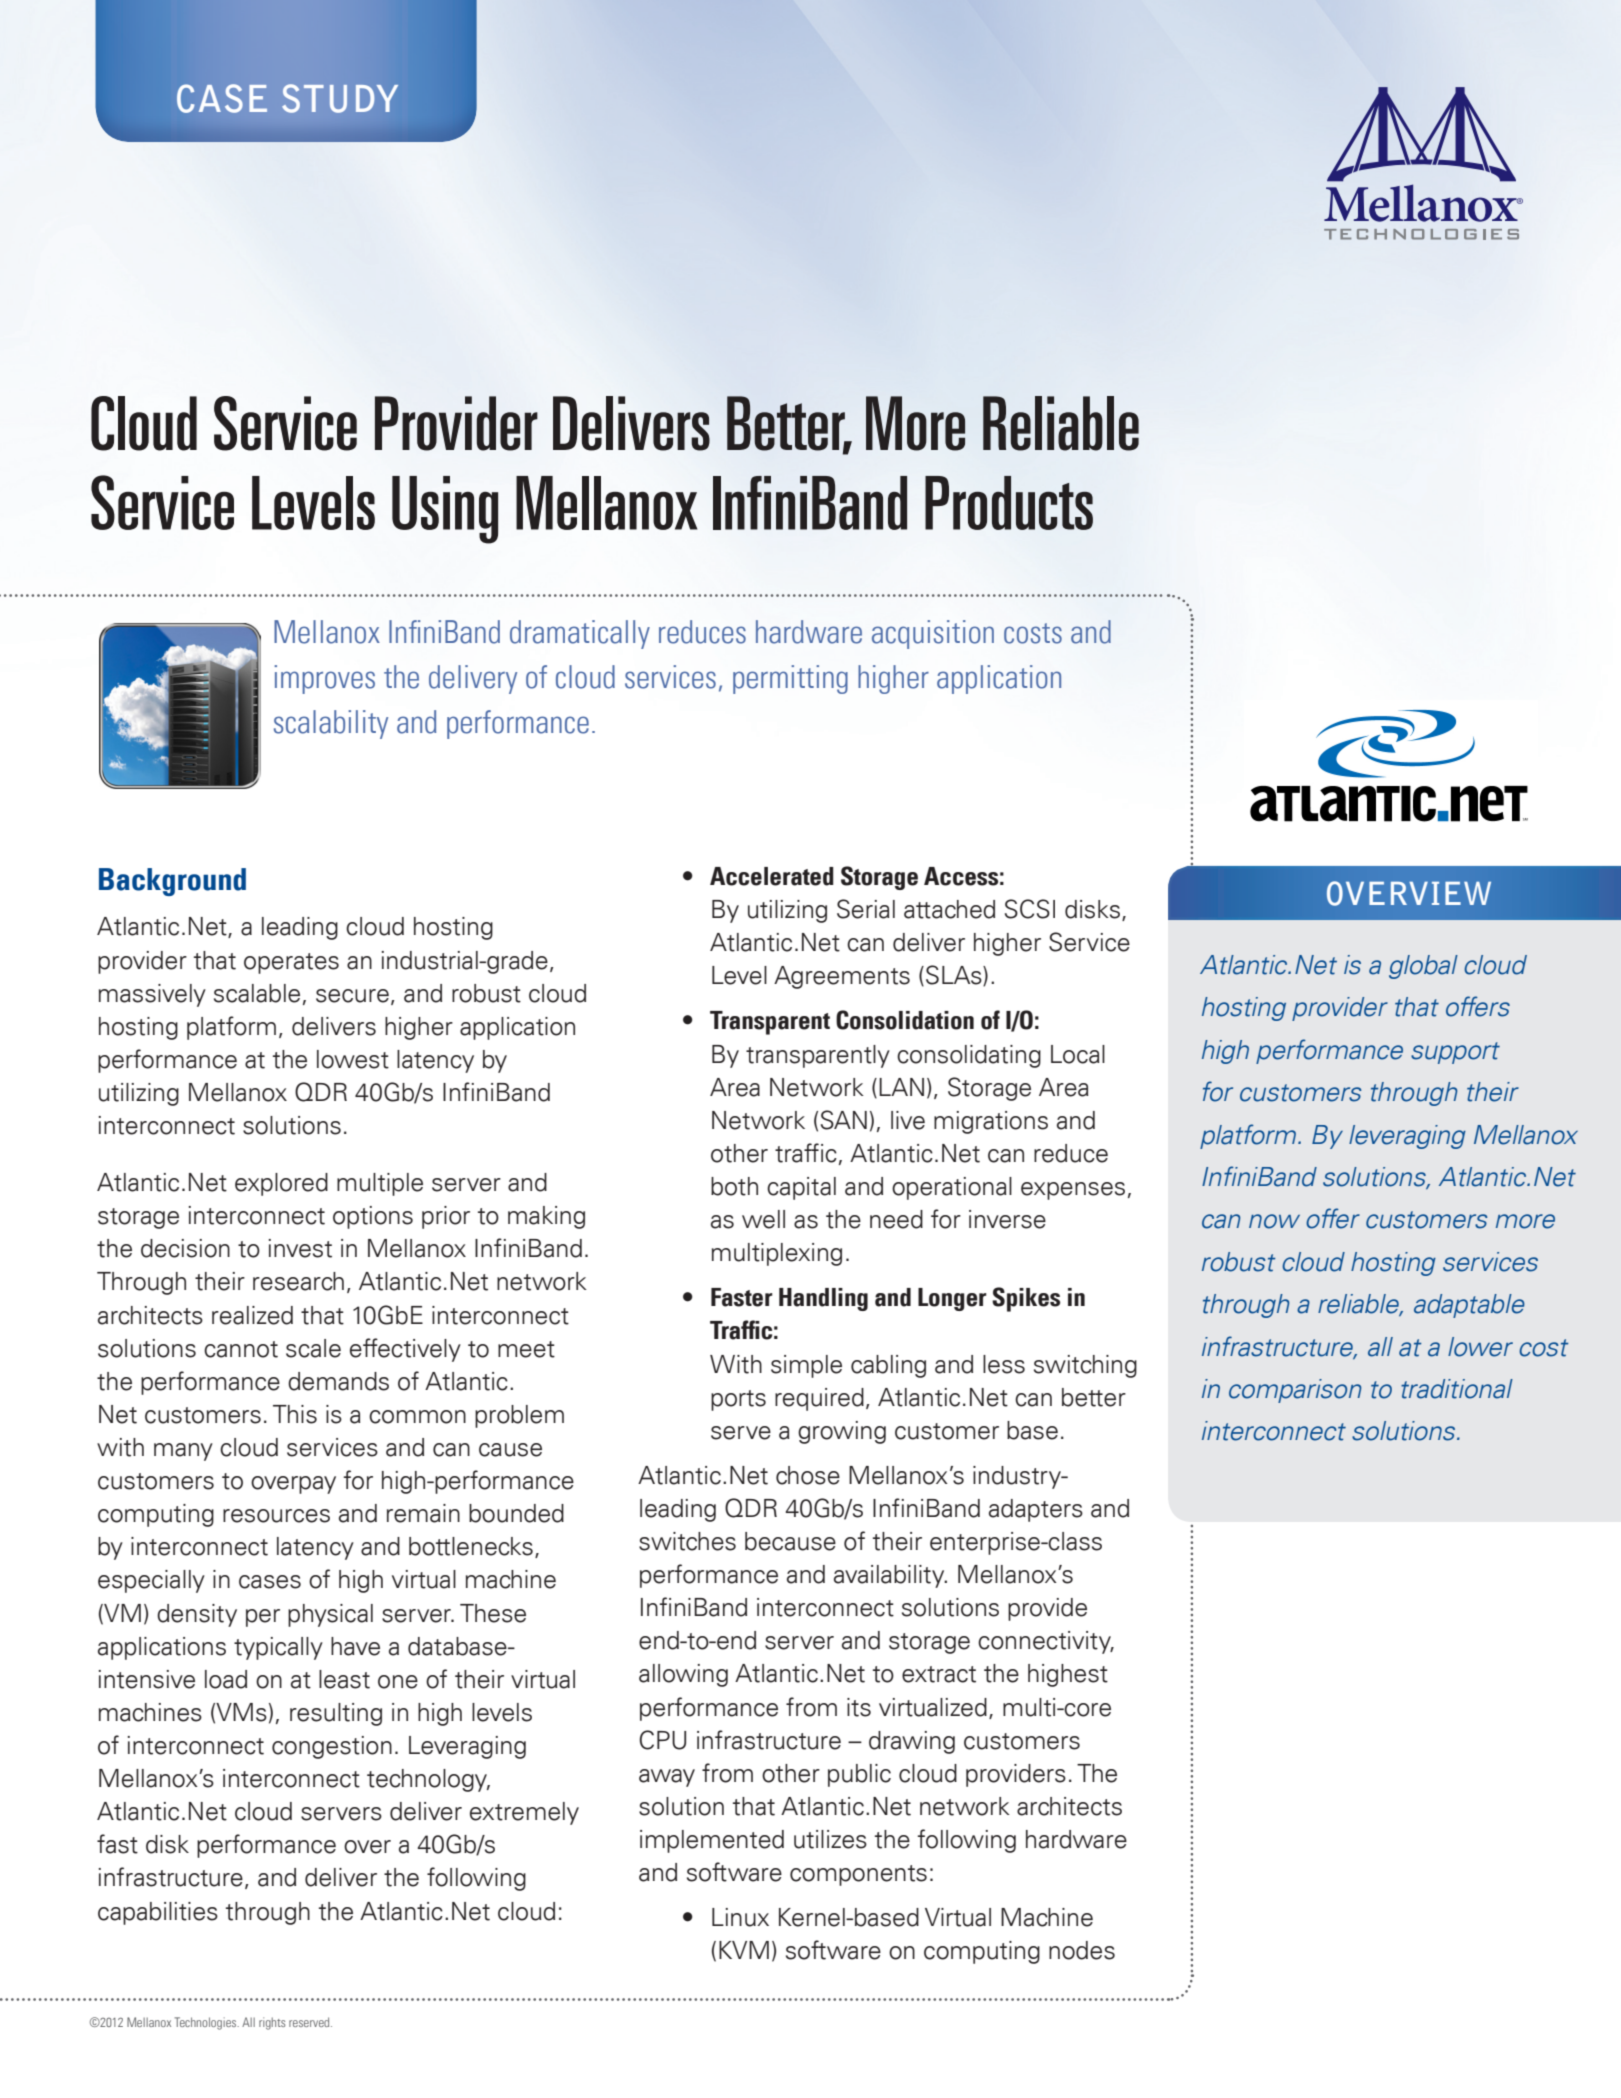 The height and width of the screenshot is (2098, 1621). What do you see at coordinates (340, 98) in the screenshot?
I see `STUDY` at bounding box center [340, 98].
